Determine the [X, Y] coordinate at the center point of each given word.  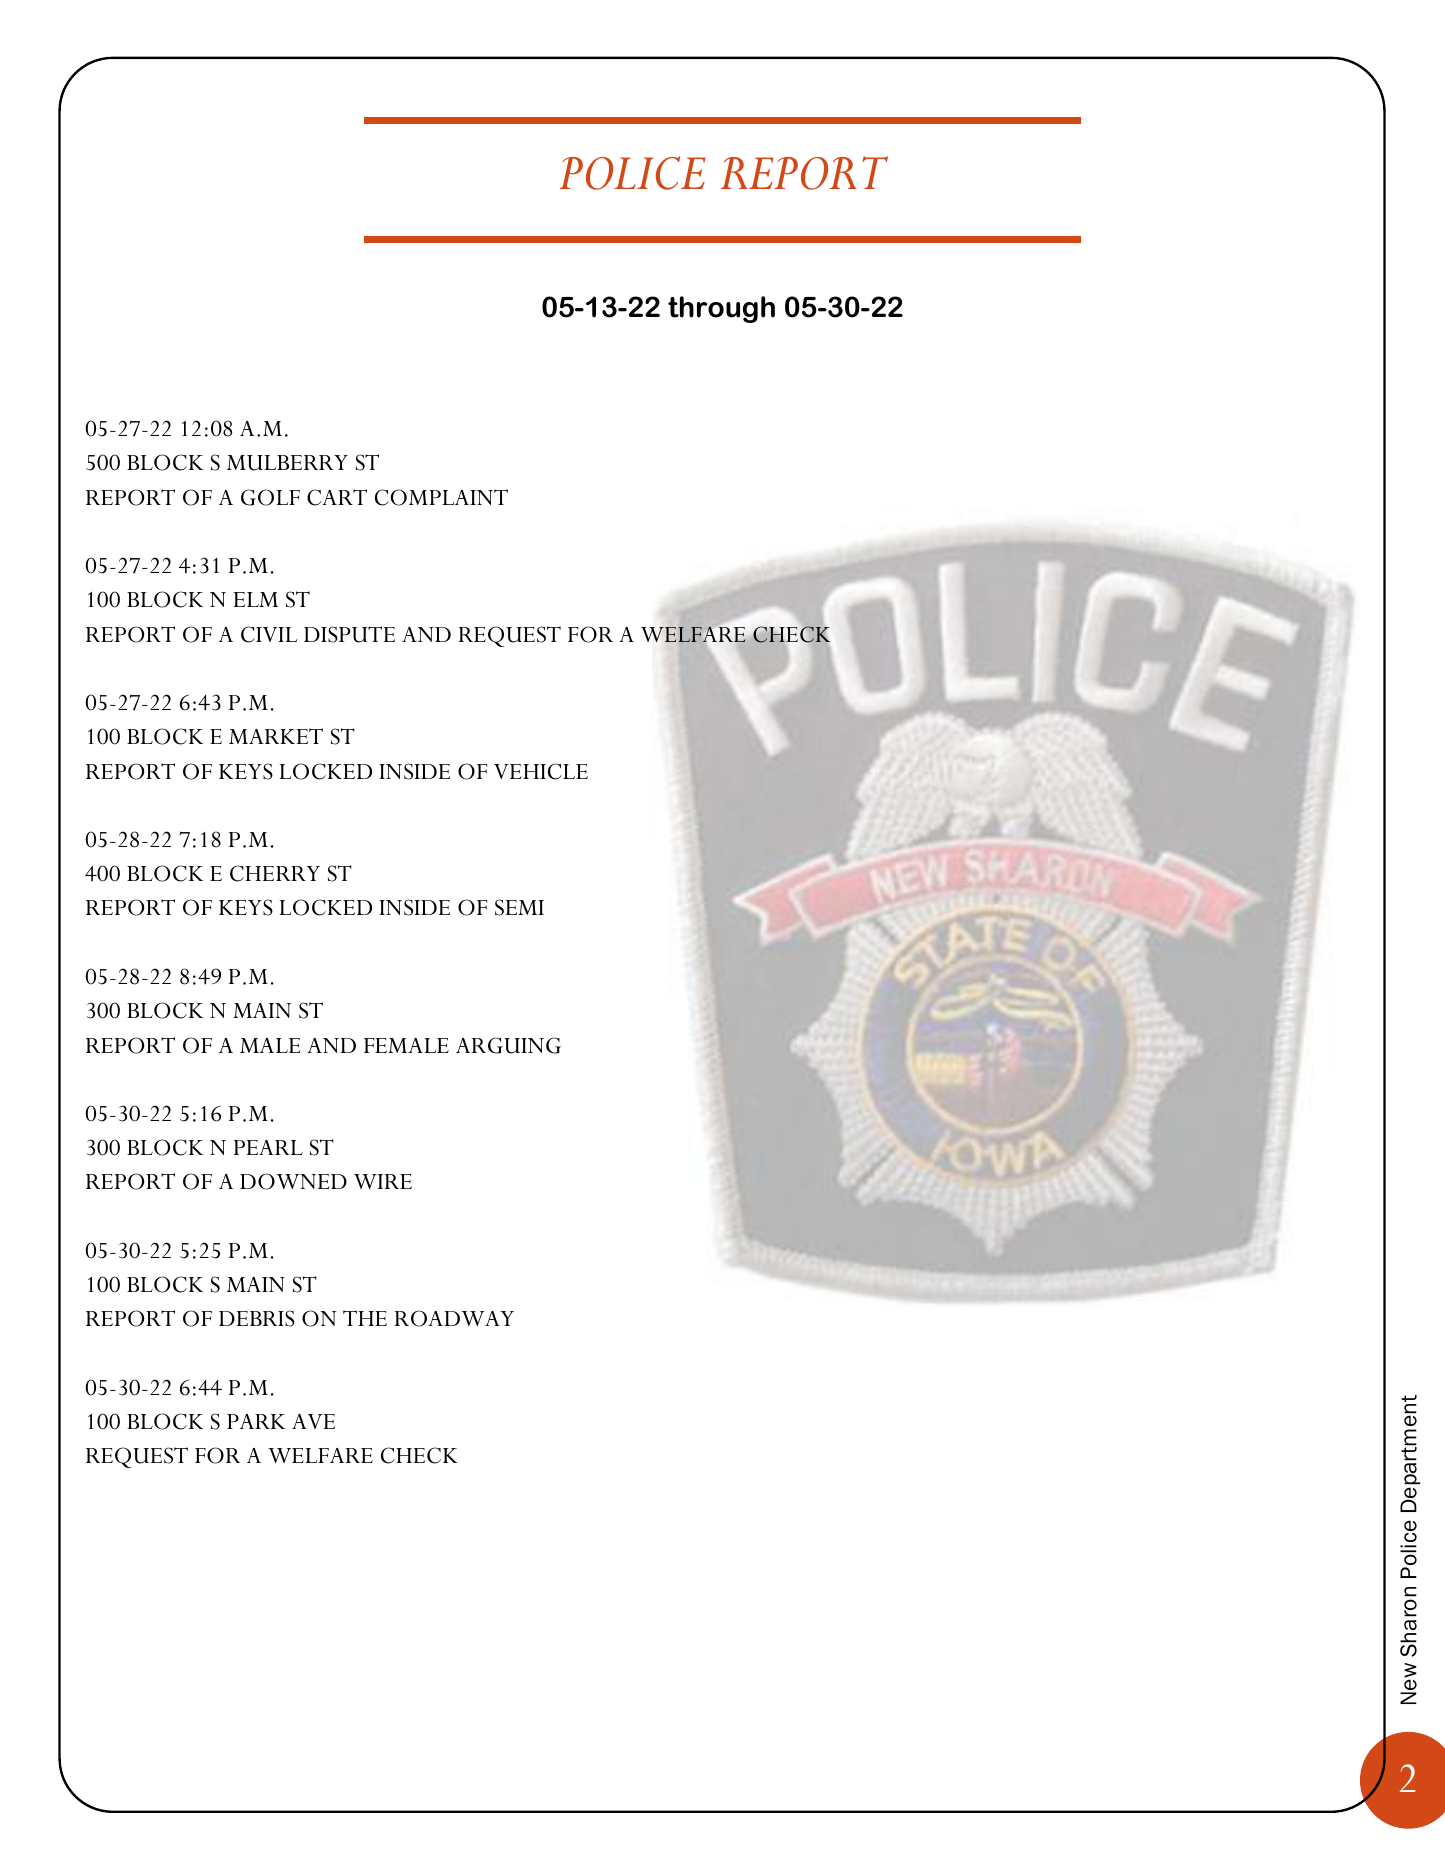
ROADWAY [454, 1318]
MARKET [276, 736]
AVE [313, 1421]
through [721, 309]
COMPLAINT [441, 497]
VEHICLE [541, 771]
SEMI [519, 907]
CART [337, 497]
